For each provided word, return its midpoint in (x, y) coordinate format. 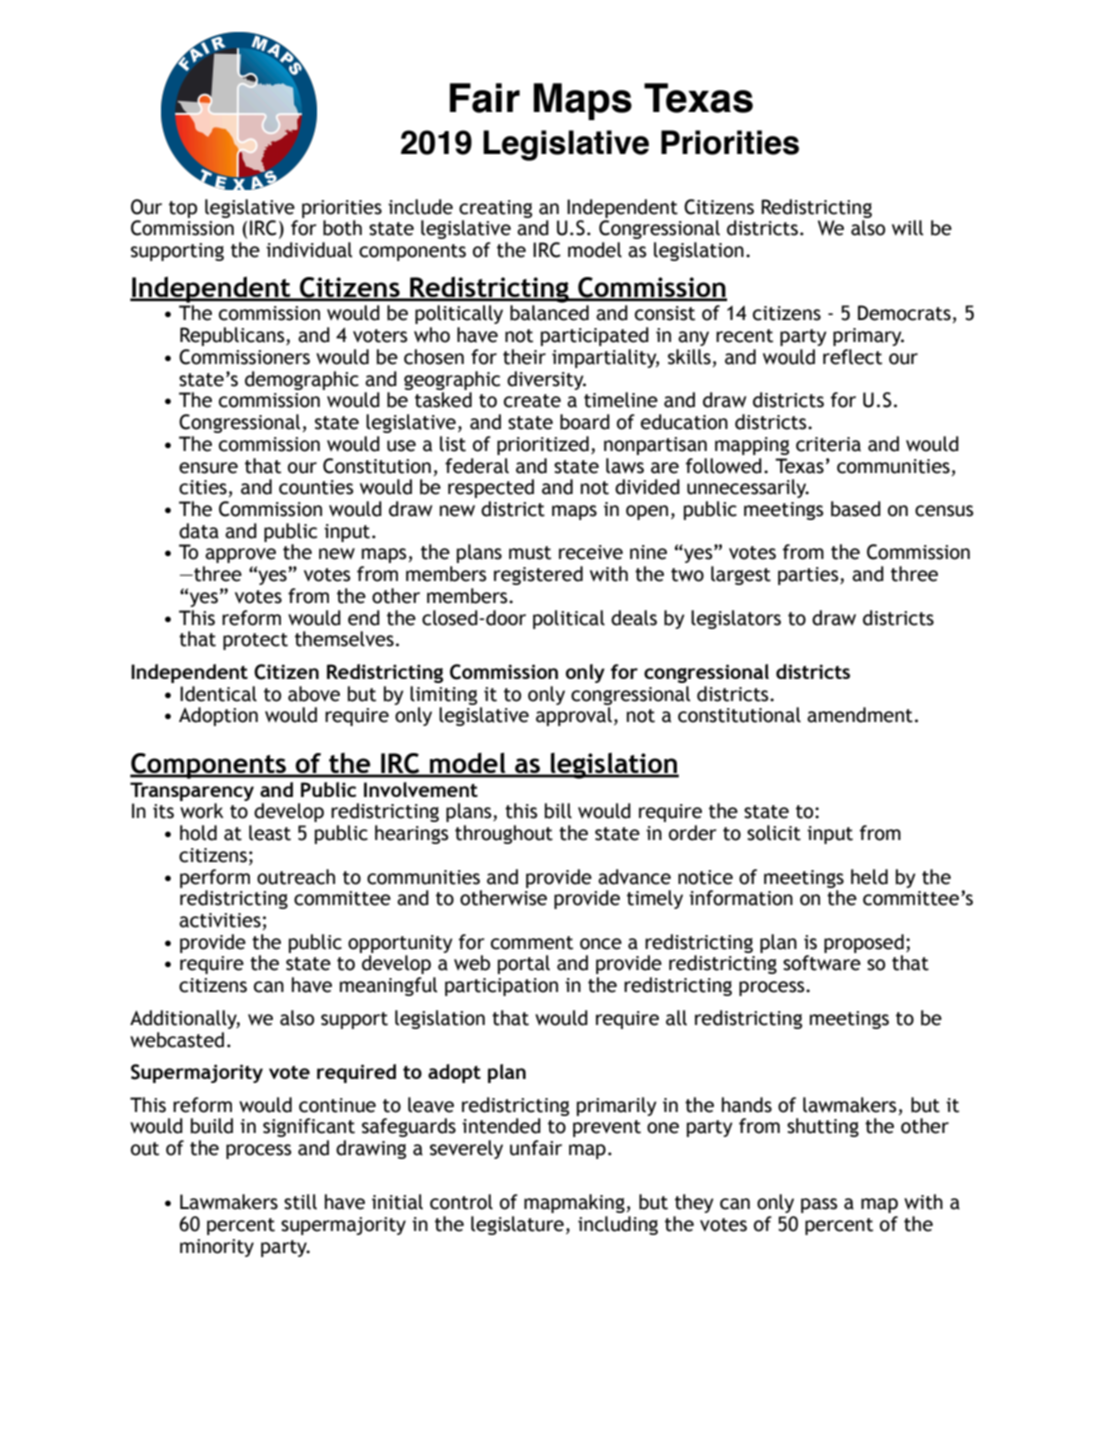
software (822, 963)
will (907, 228)
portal (524, 964)
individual (309, 250)
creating (495, 209)
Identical (218, 694)
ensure (208, 468)
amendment (860, 715)
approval (574, 716)
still (300, 1202)
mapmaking (574, 1203)
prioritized (543, 445)
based (856, 509)
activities (220, 920)
